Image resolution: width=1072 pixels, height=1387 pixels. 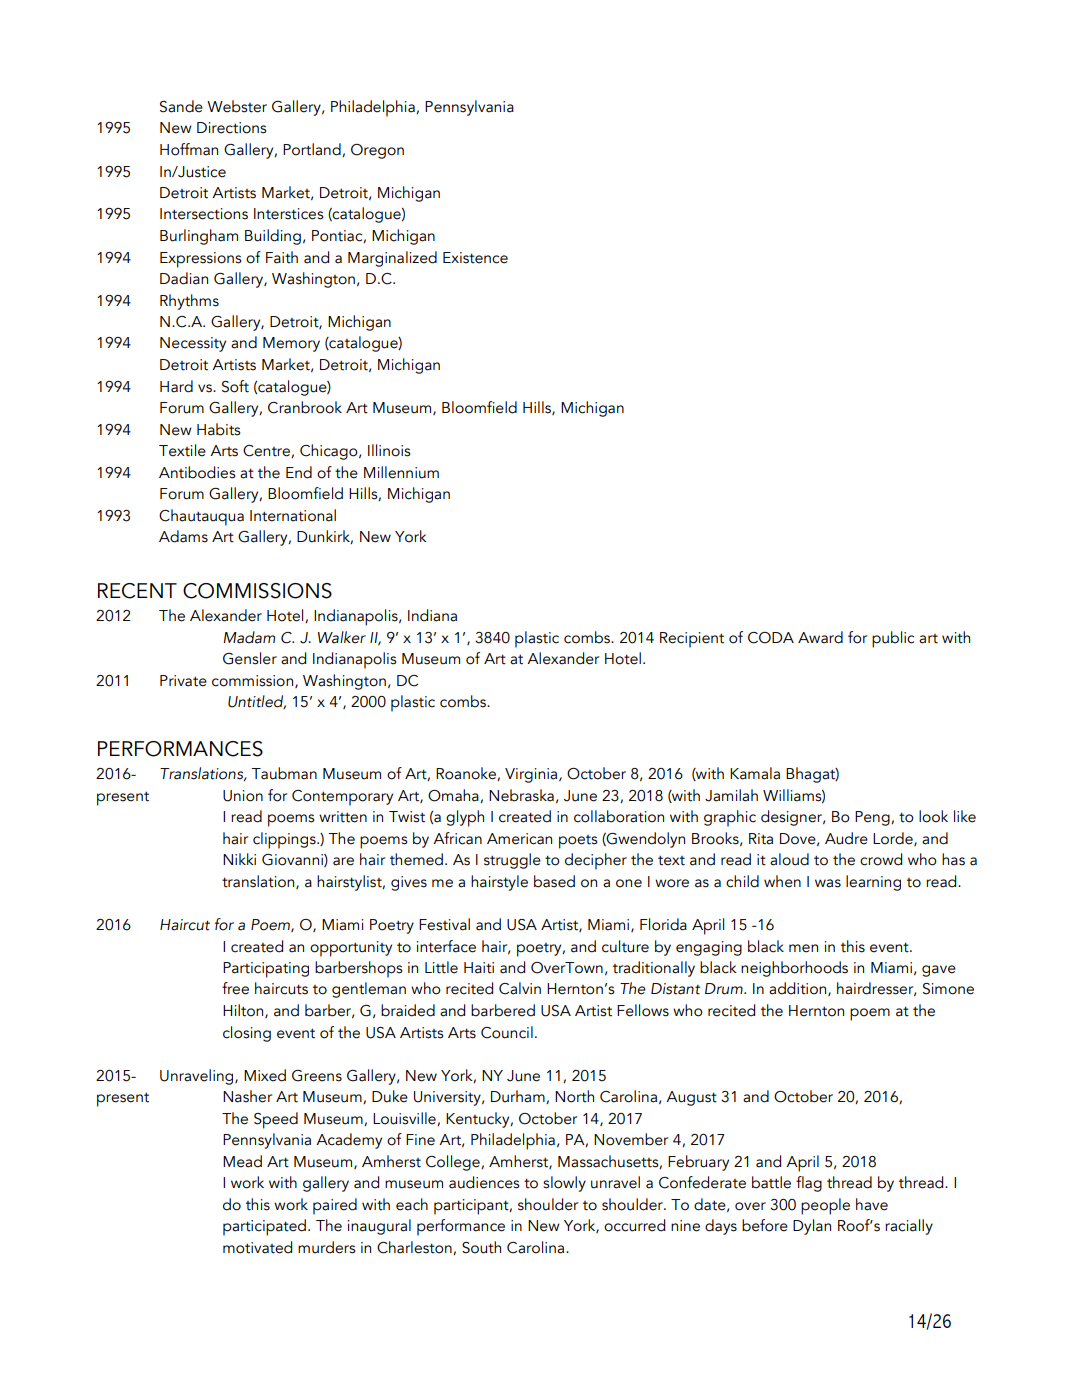 I want to click on Soft, so click(x=235, y=386).
